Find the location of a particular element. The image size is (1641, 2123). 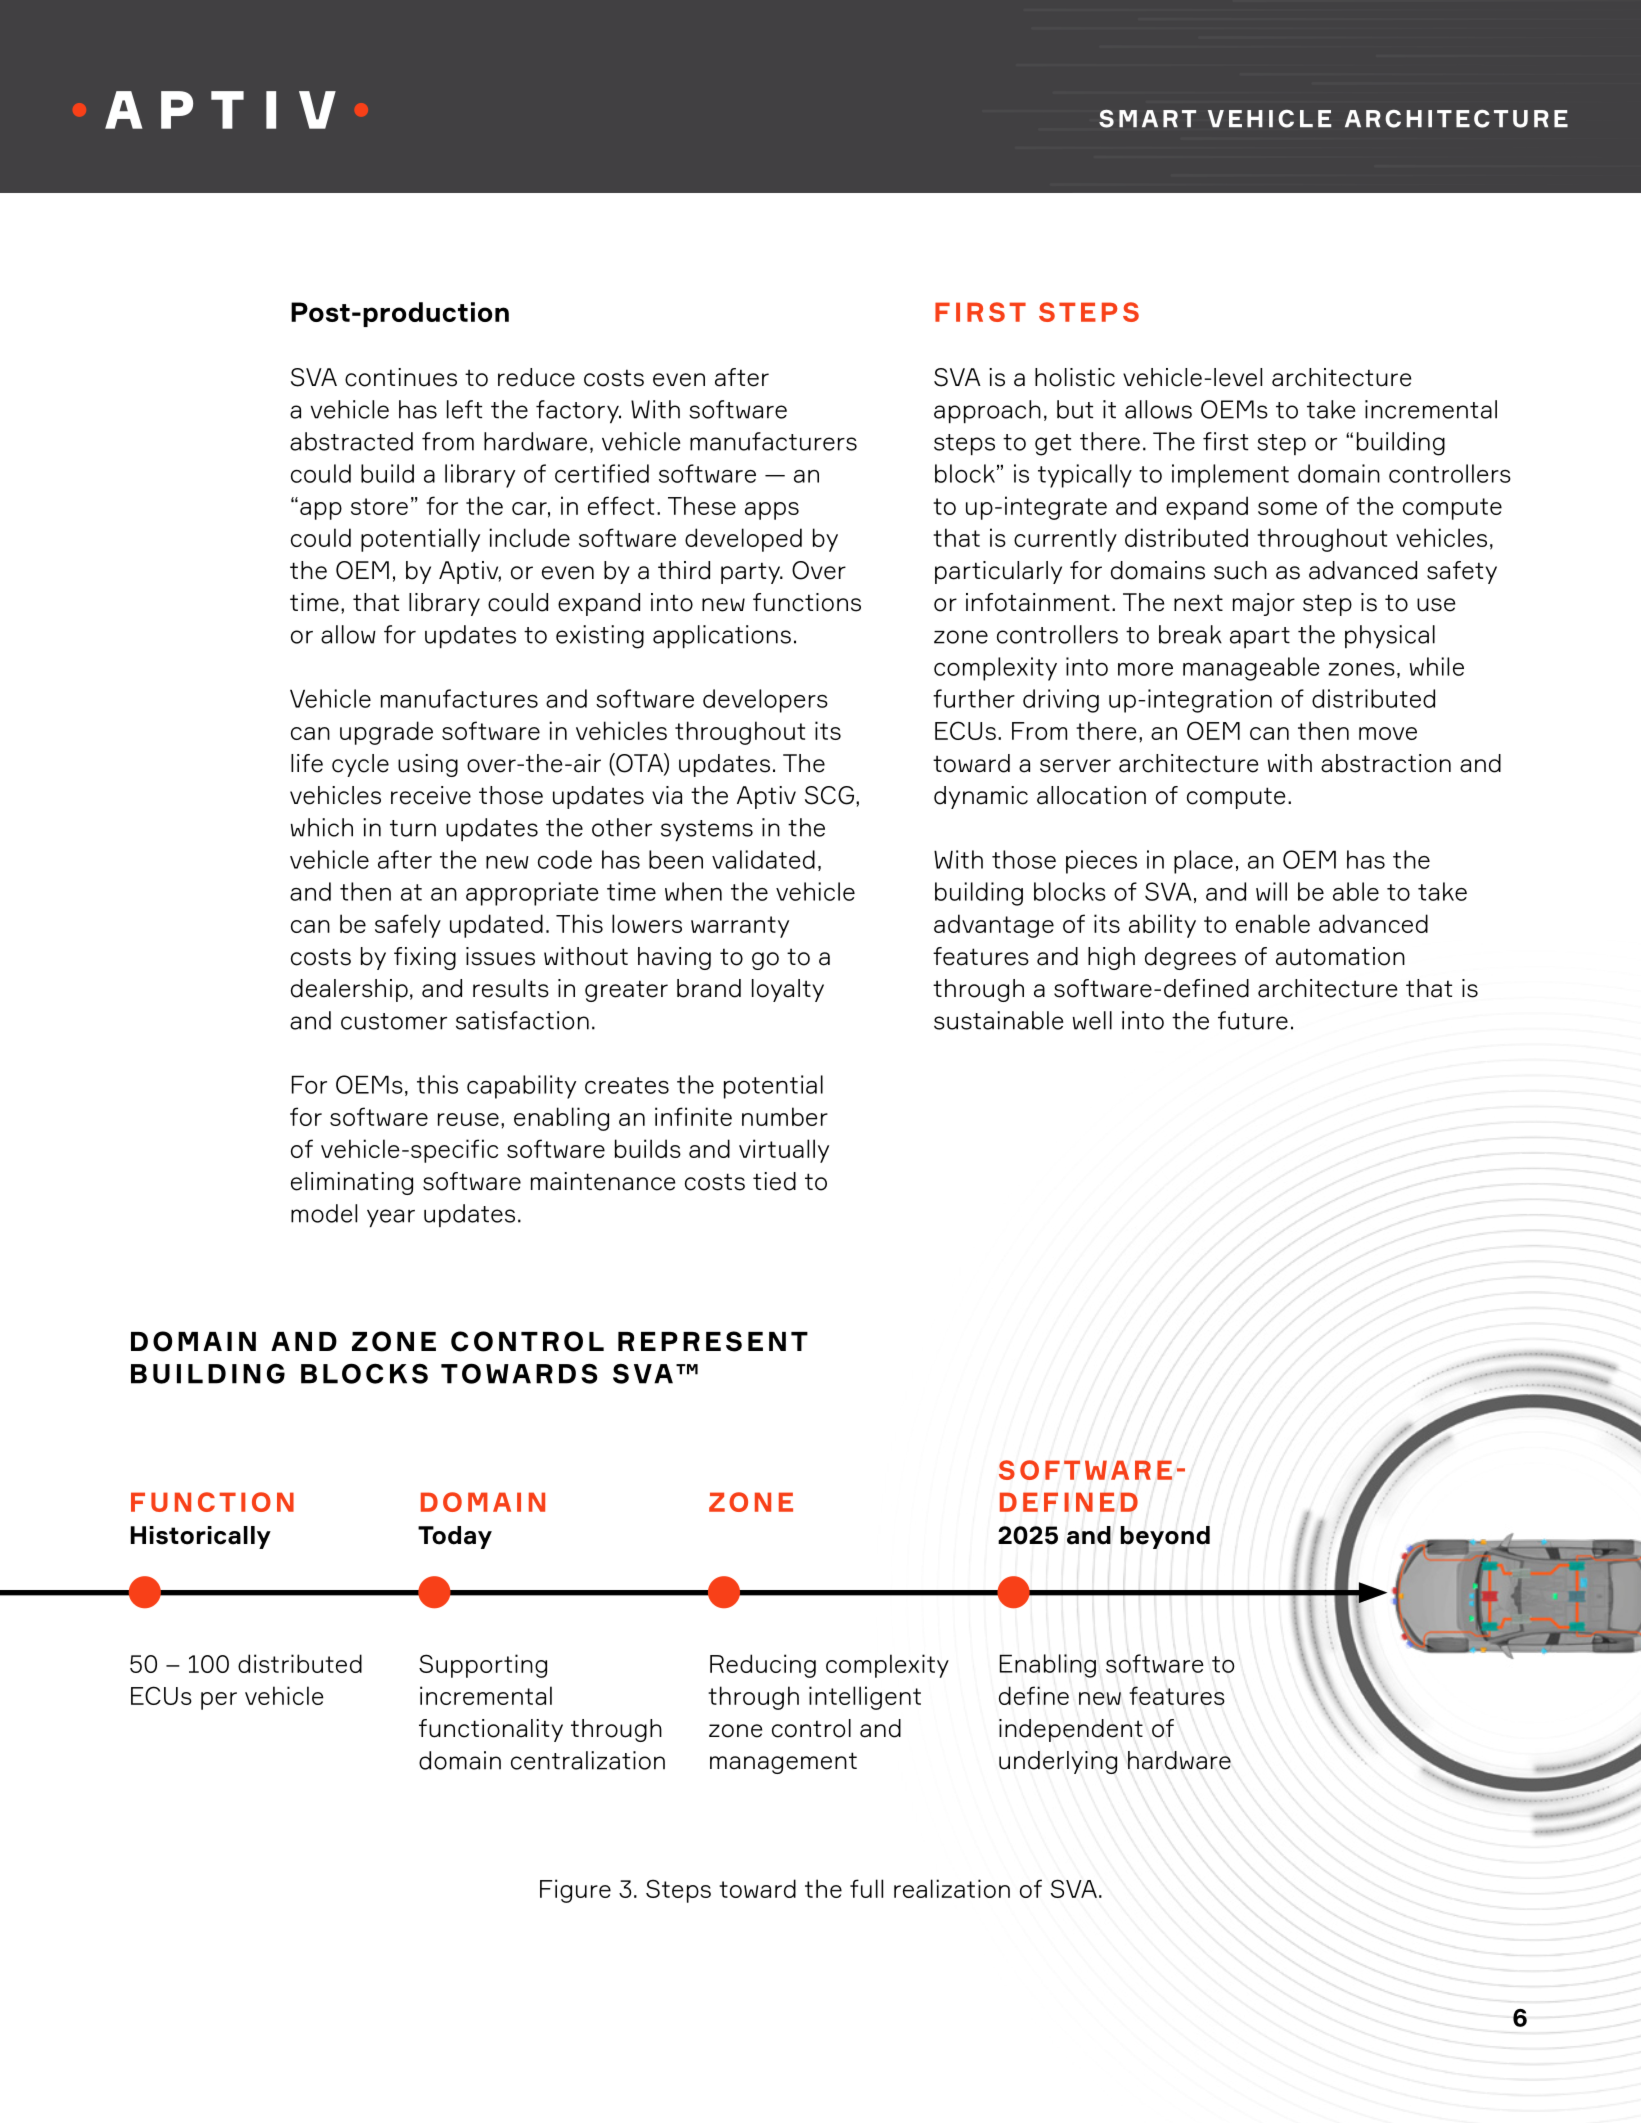

beyond is located at coordinates (1165, 1537).
